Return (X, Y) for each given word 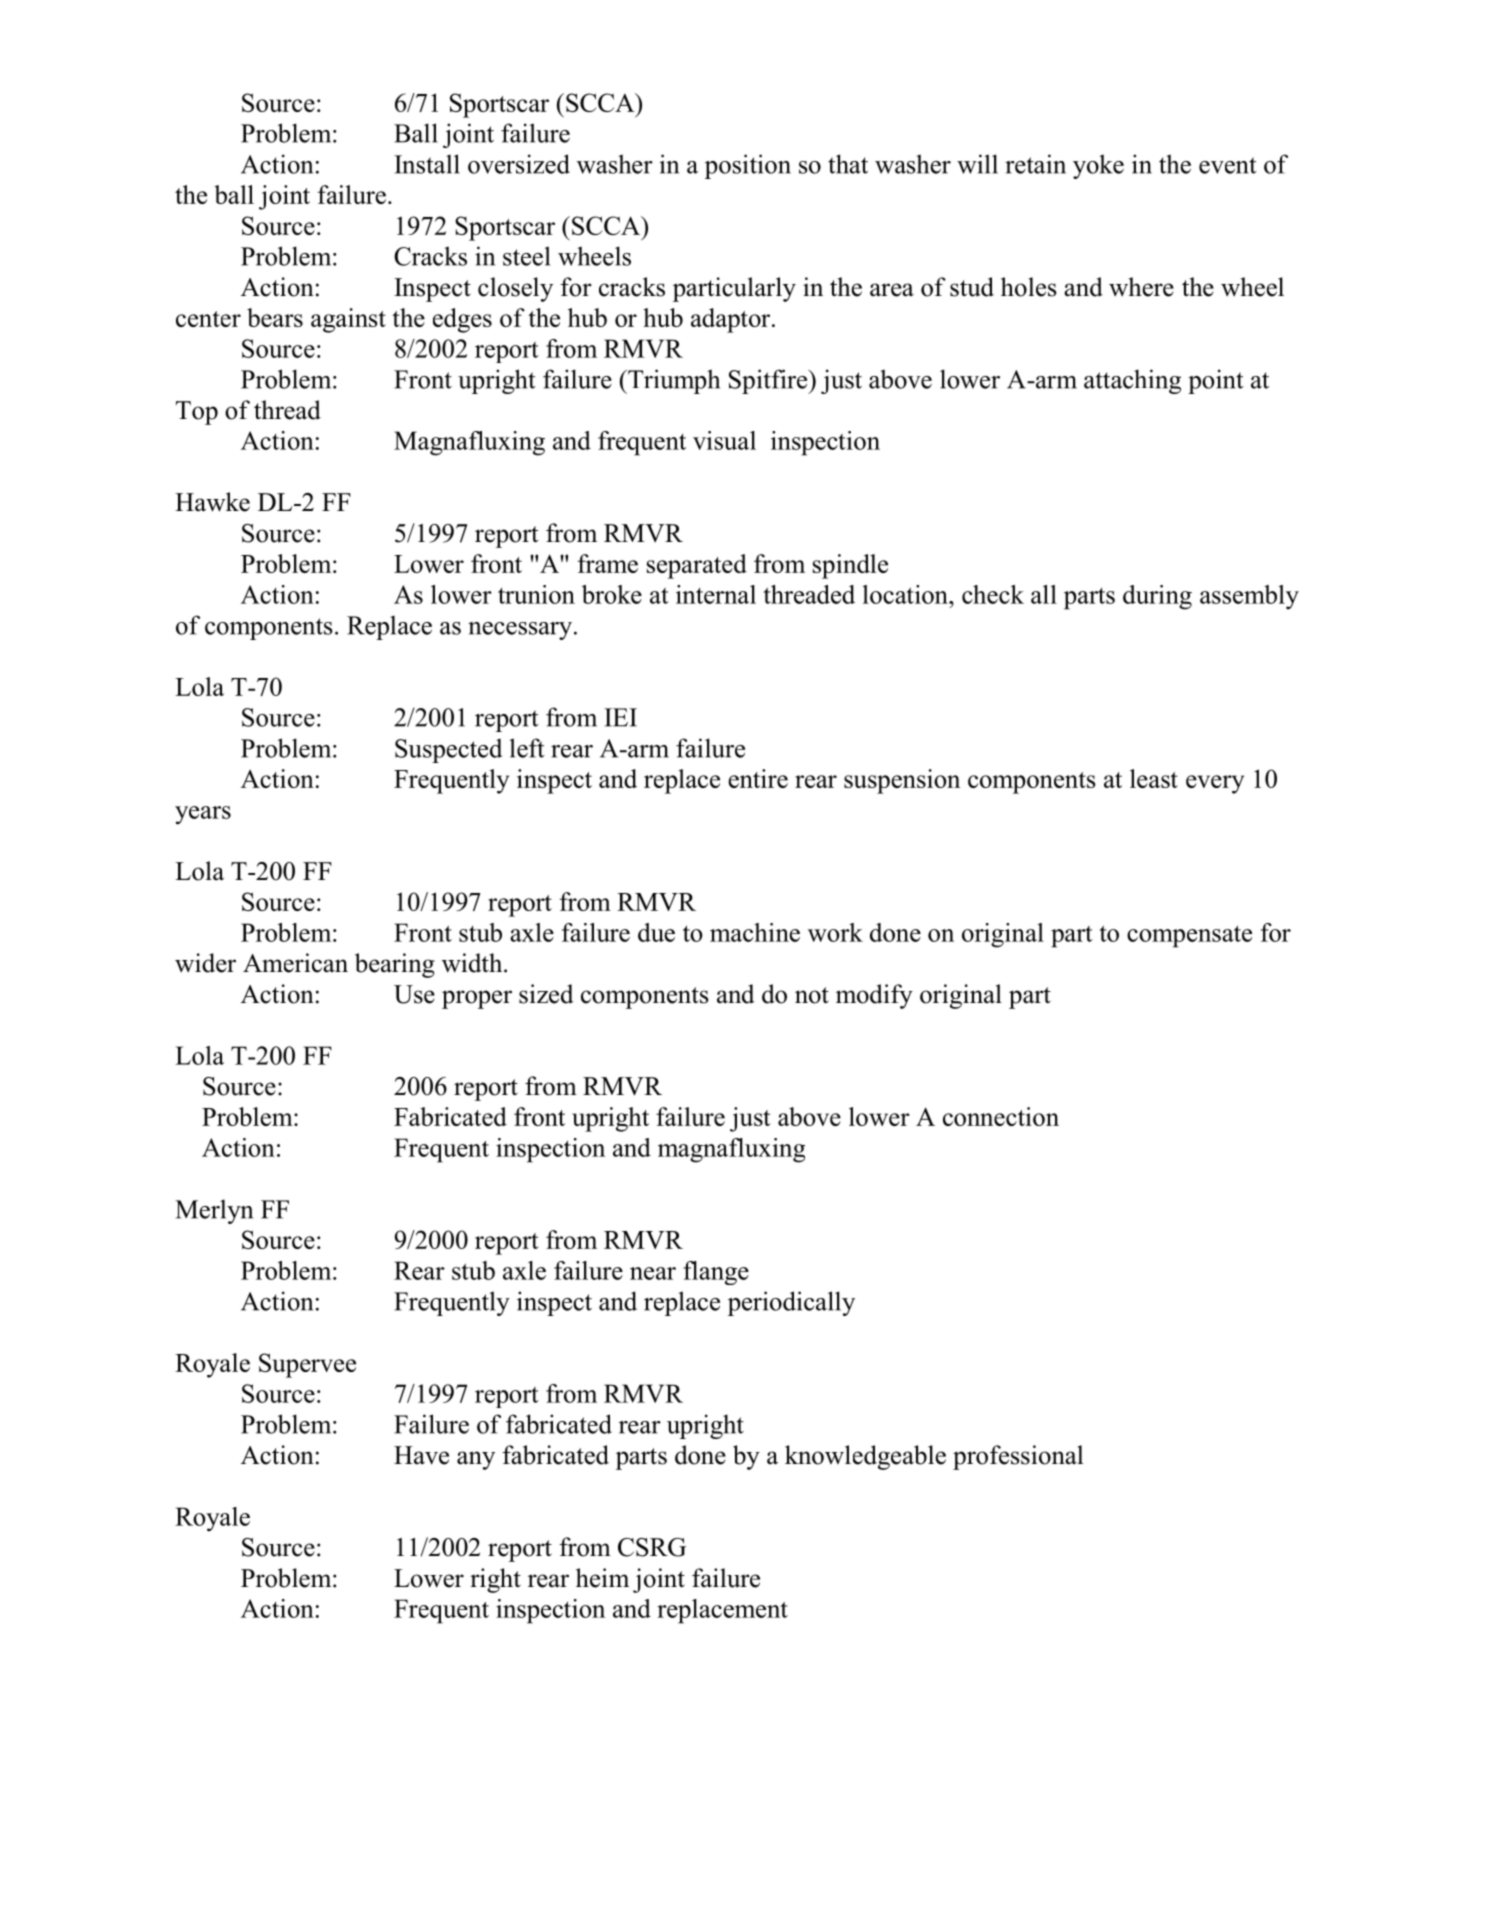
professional (1018, 1457)
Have (421, 1455)
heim (602, 1578)
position (748, 166)
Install (427, 164)
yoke (1098, 166)
